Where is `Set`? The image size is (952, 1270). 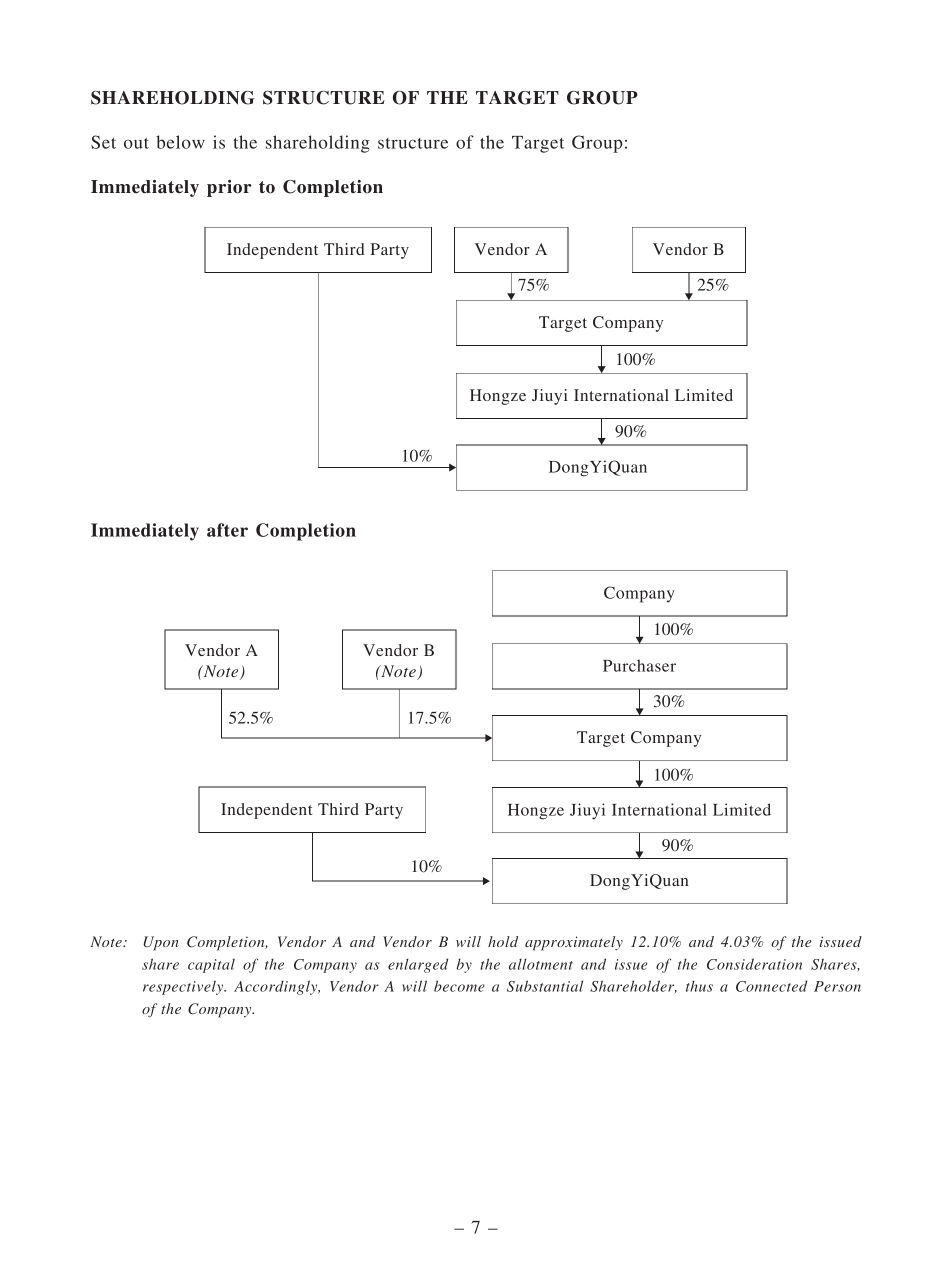 Set is located at coordinates (103, 142).
